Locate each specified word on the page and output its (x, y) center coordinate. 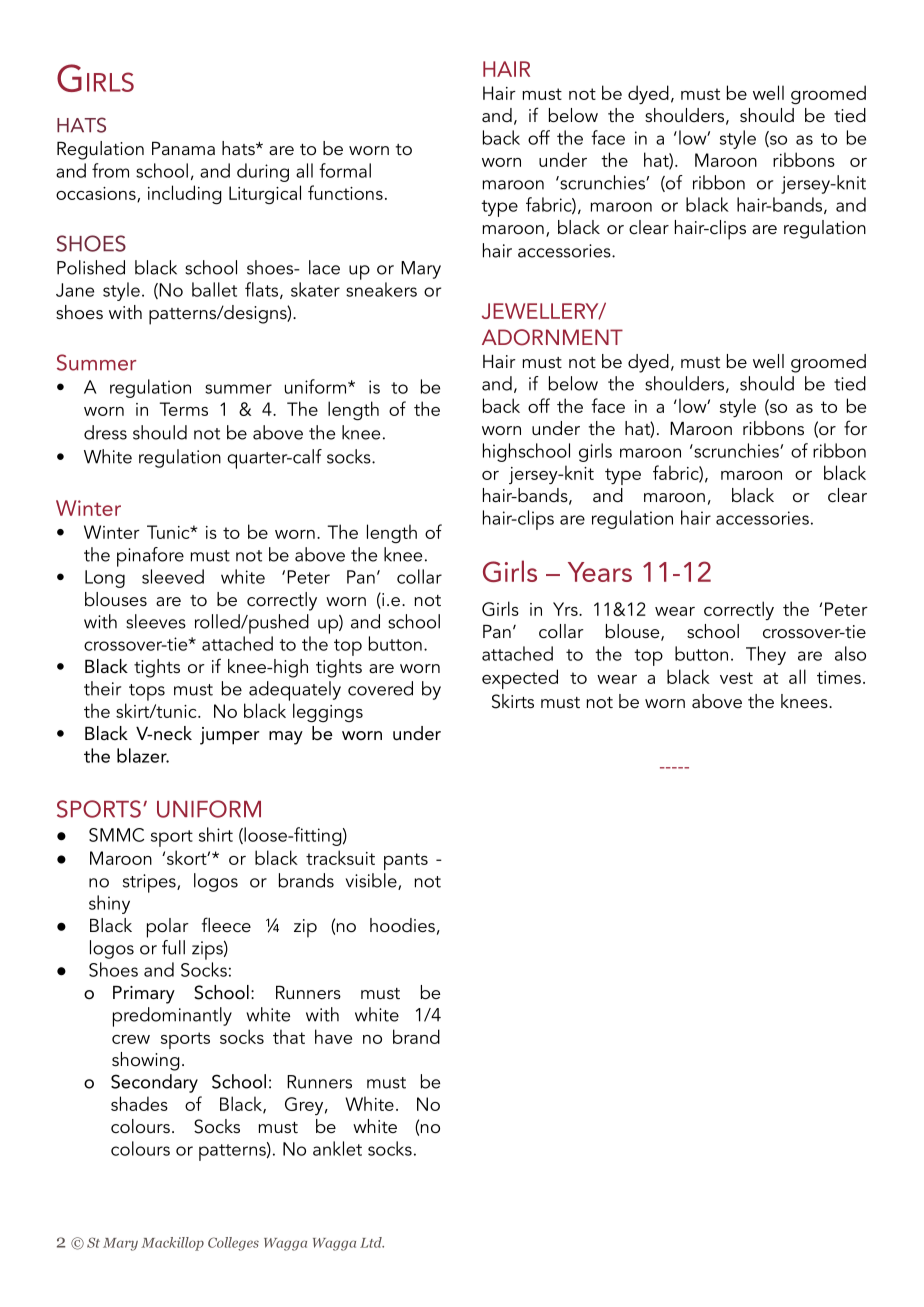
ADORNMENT (552, 337)
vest (736, 678)
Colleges (233, 1244)
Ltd (372, 1242)
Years (600, 572)
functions (345, 192)
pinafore (150, 557)
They (766, 655)
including (185, 195)
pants (406, 861)
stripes (150, 883)
